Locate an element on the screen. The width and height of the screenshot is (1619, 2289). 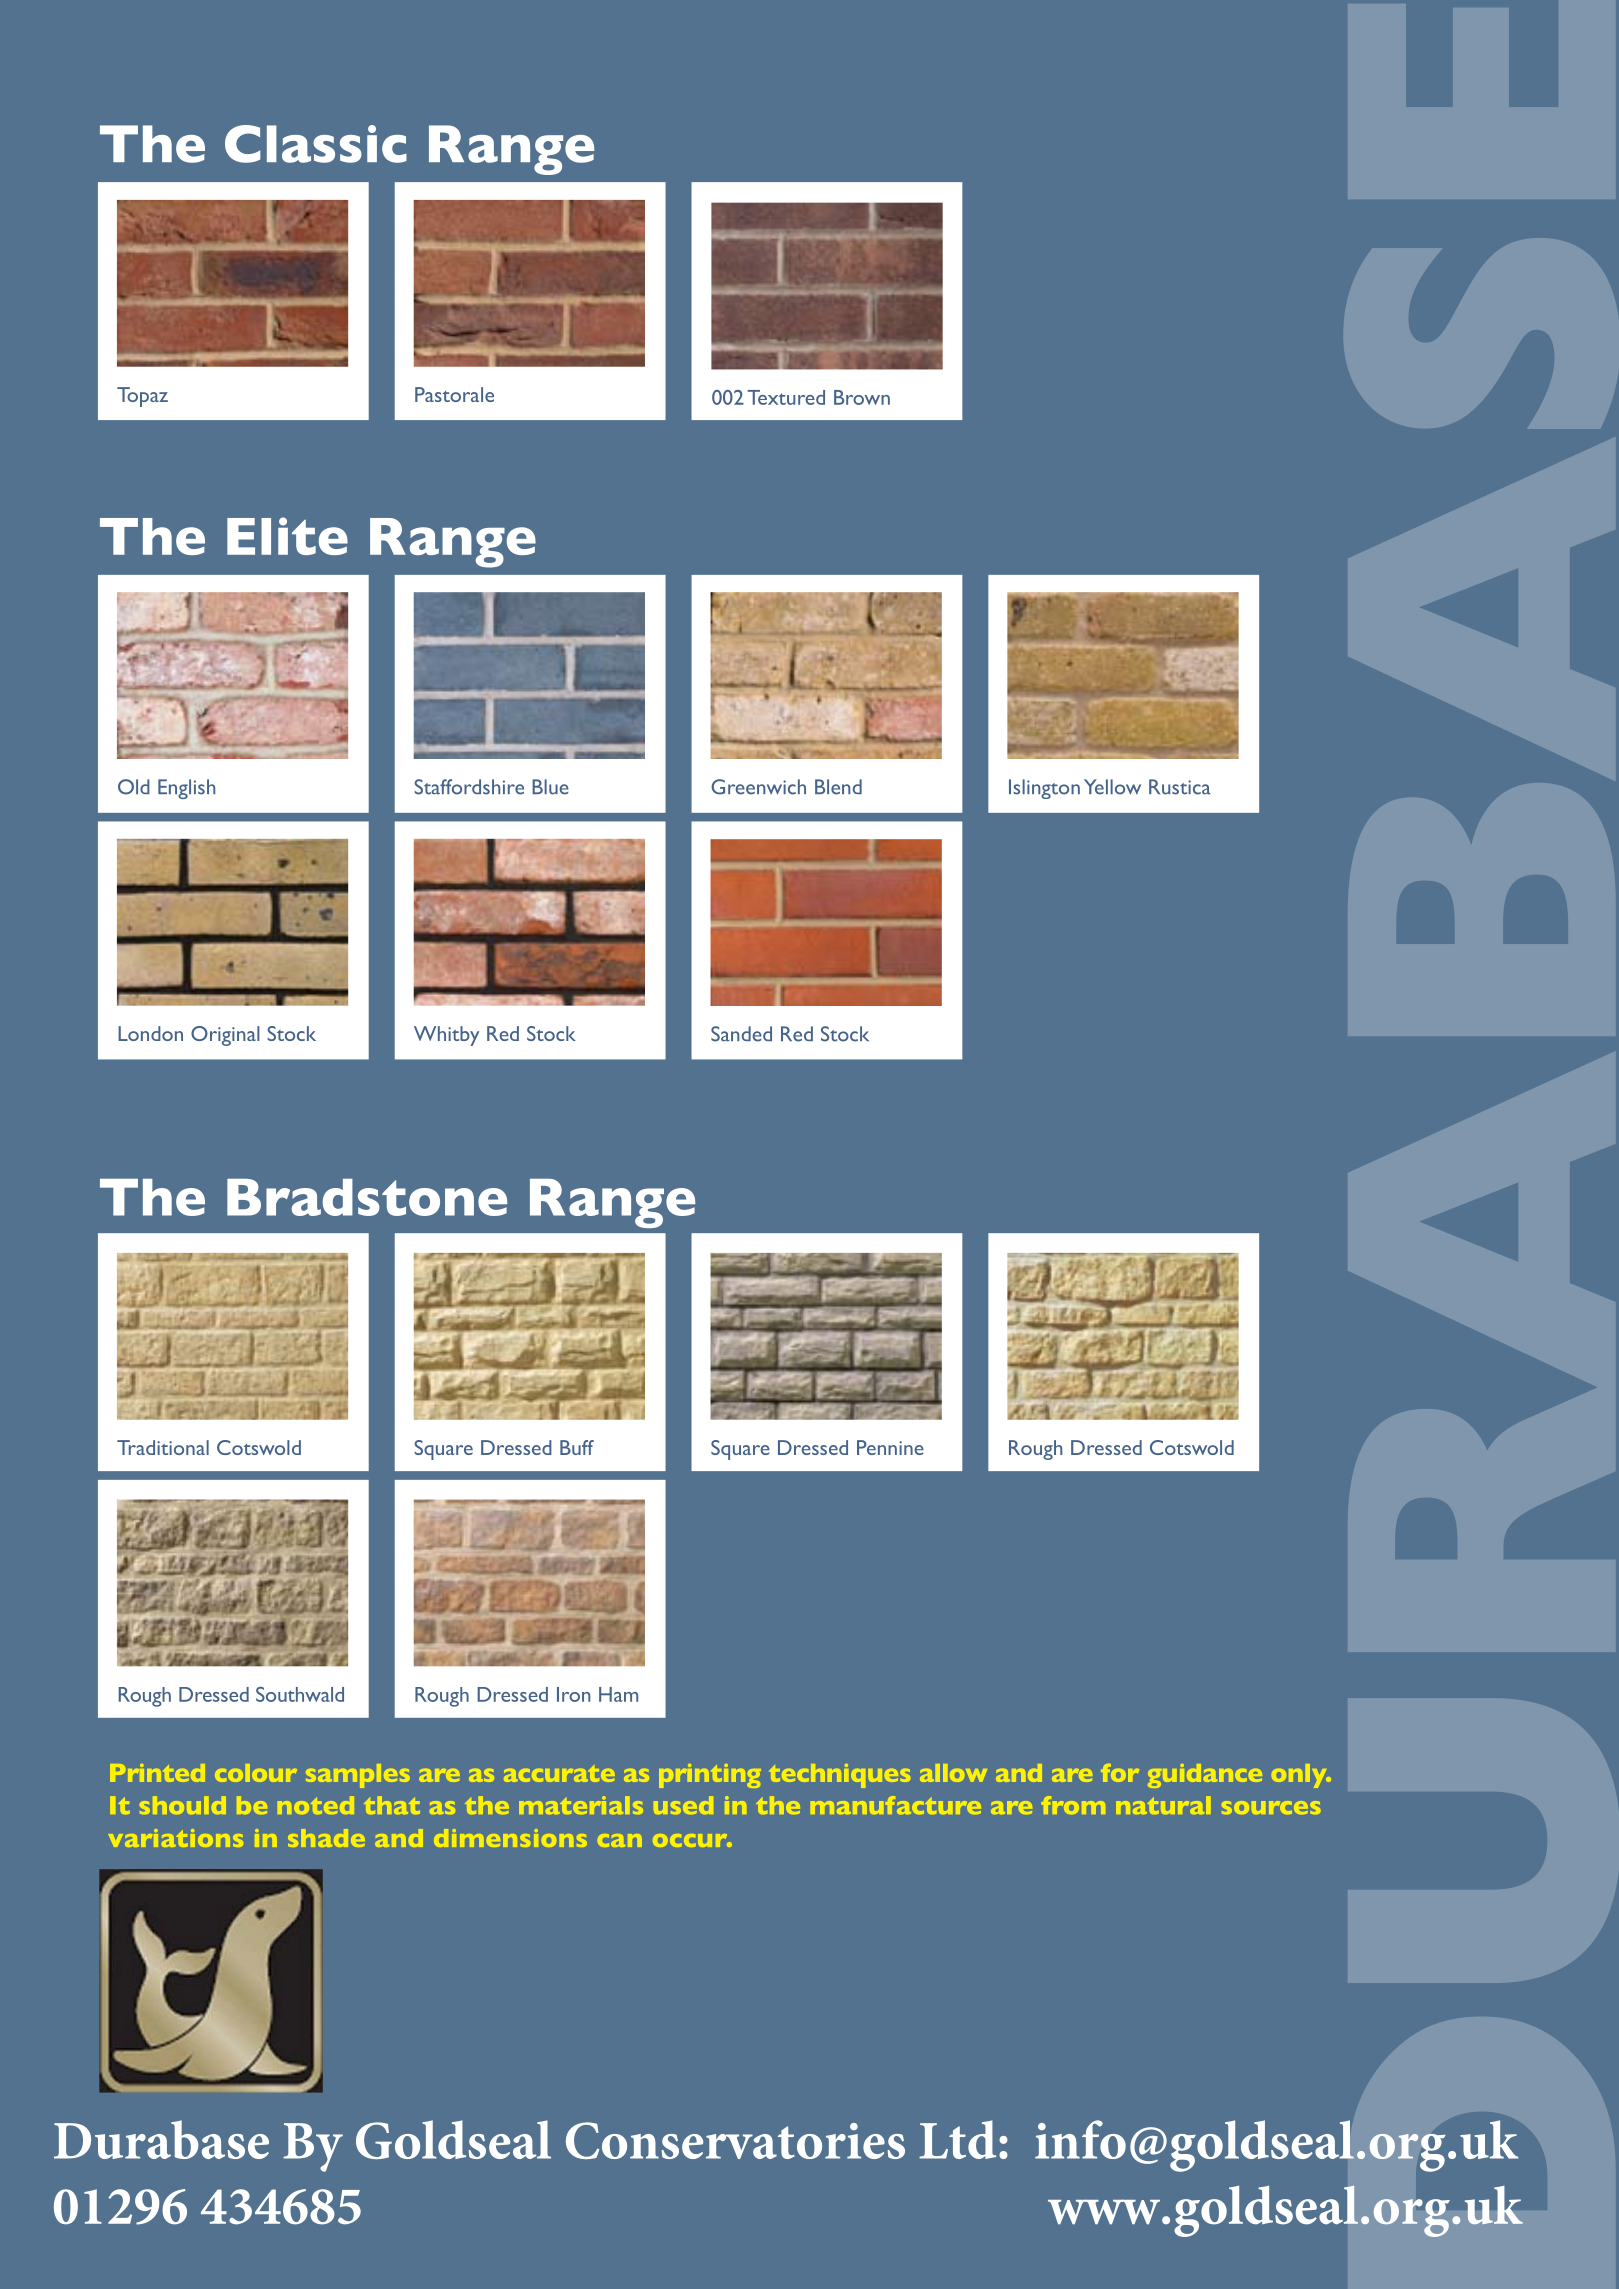
Textured is located at coordinates (786, 397).
